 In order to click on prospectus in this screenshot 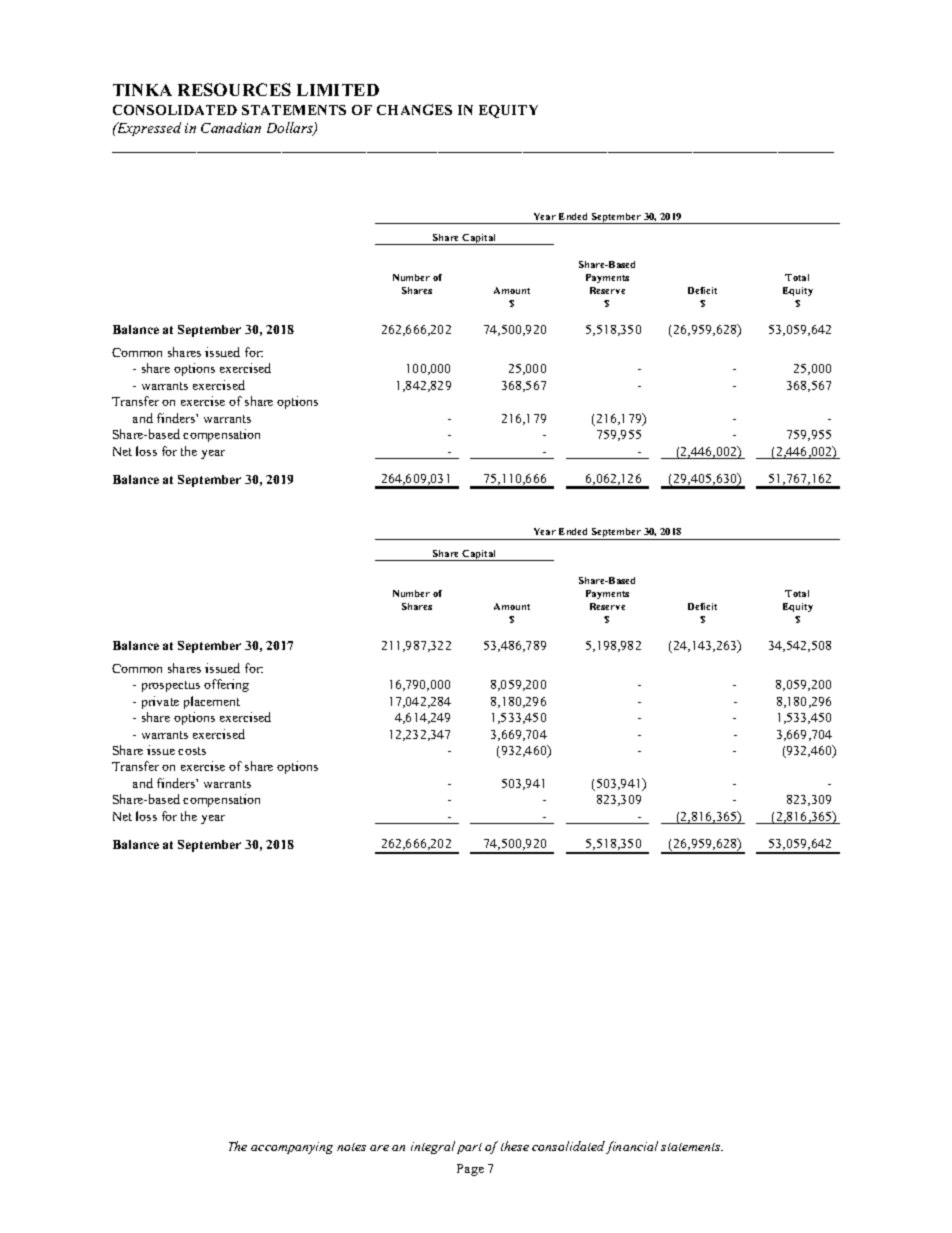, I will do `click(171, 686)`.
